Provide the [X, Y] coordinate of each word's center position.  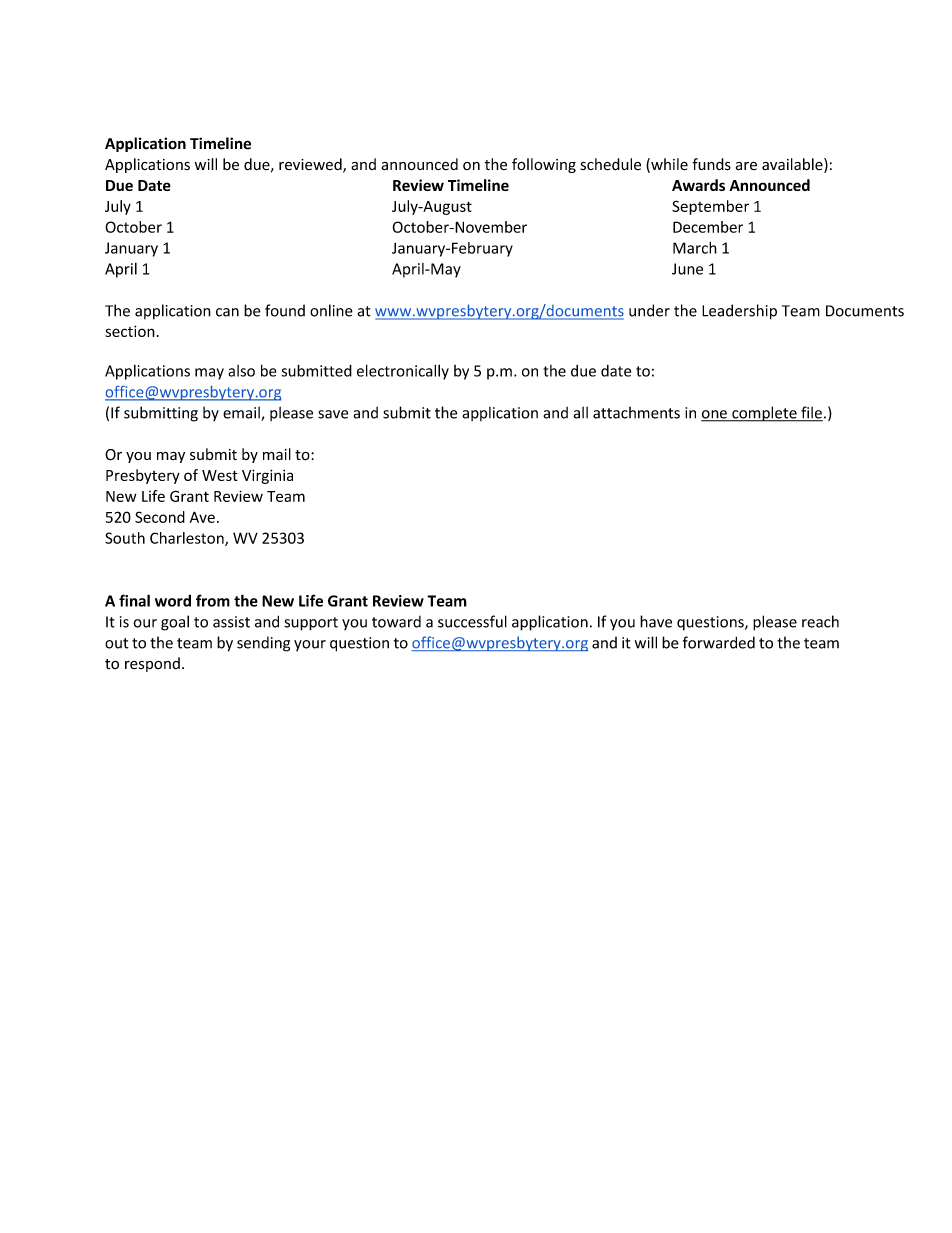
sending [263, 644]
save [333, 414]
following [544, 165]
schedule [610, 164]
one [715, 415]
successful [472, 621]
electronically [403, 372]
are [746, 166]
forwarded [719, 642]
